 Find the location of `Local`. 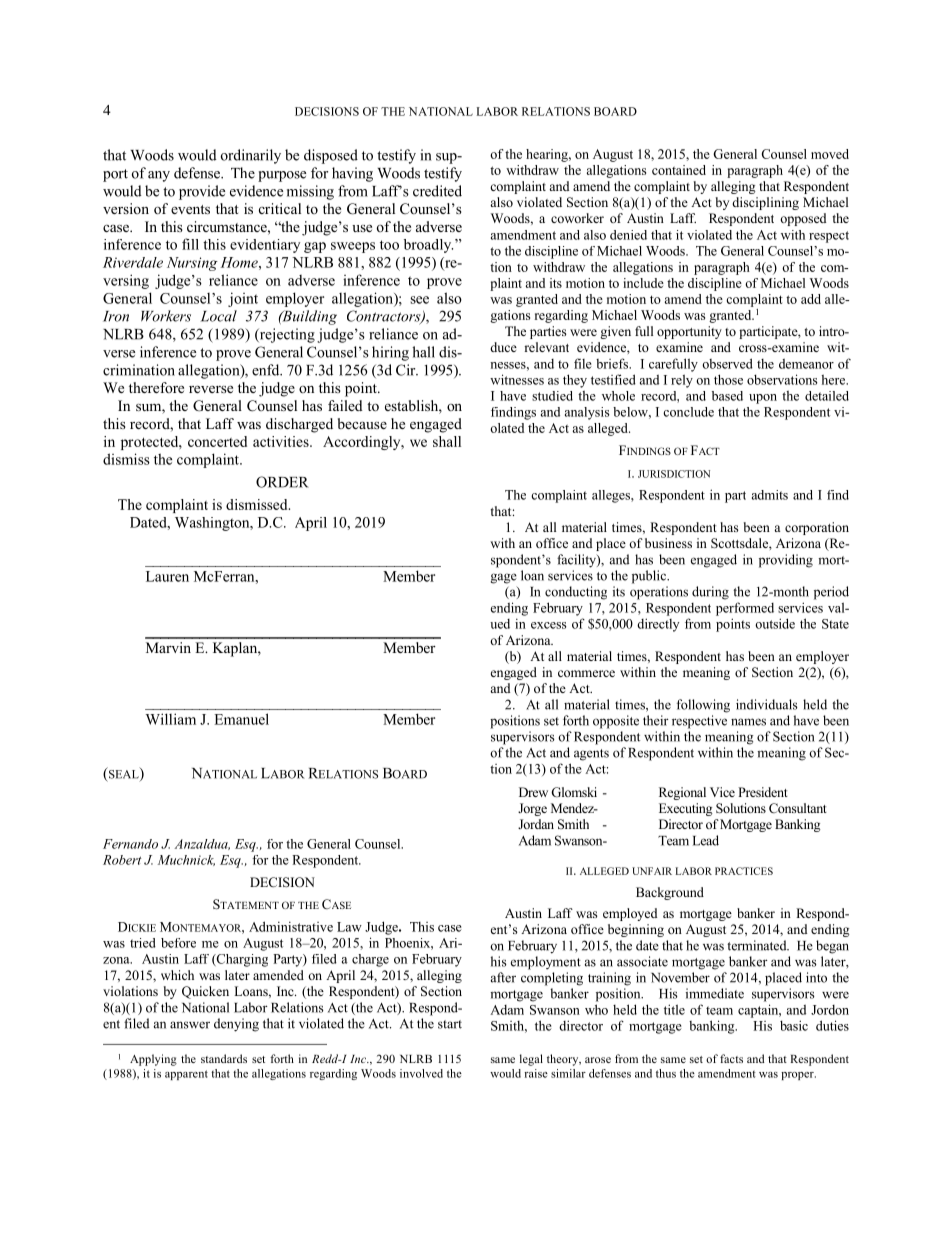

Local is located at coordinates (219, 316).
